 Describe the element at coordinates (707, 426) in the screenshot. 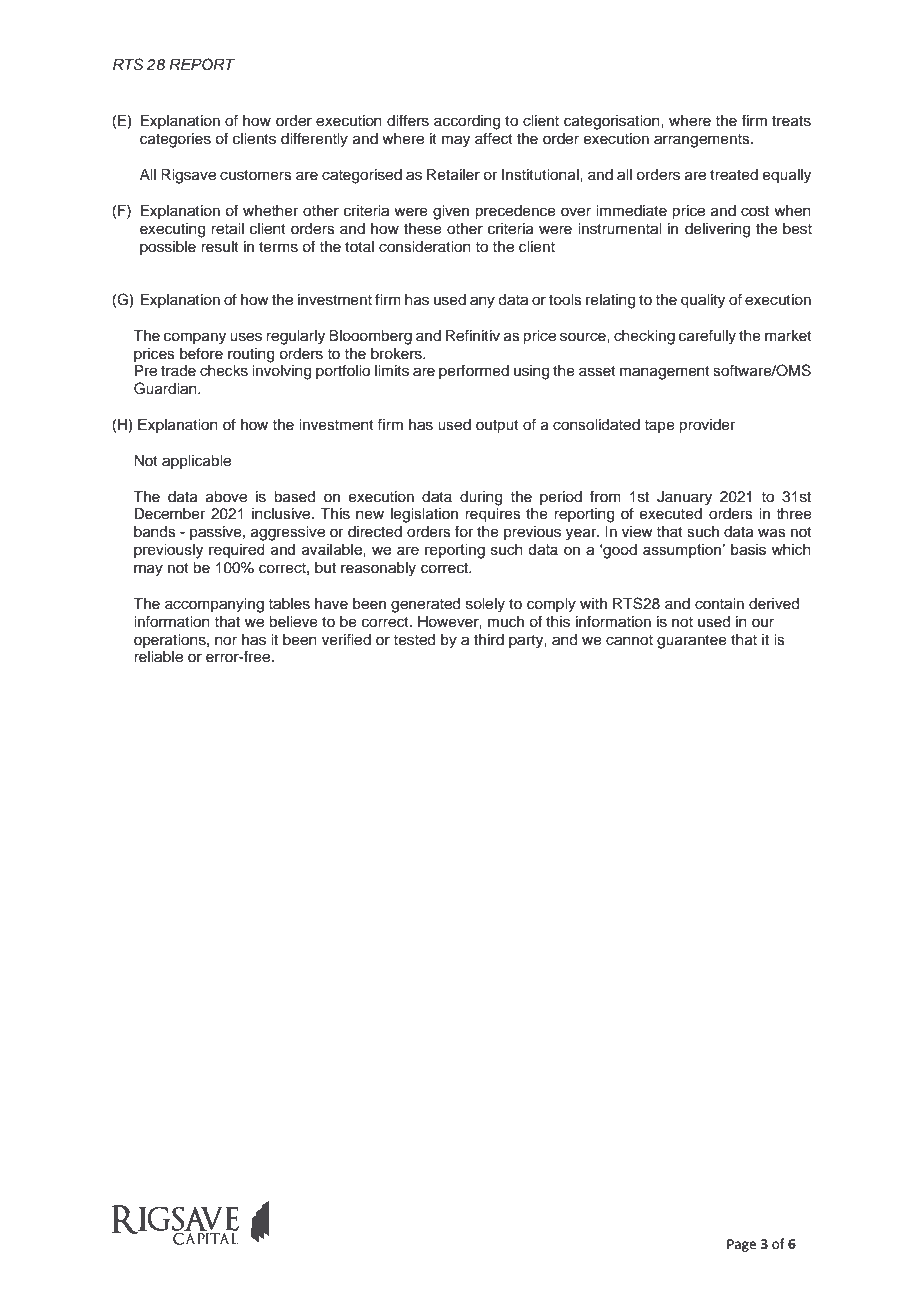

I see `provider` at that location.
